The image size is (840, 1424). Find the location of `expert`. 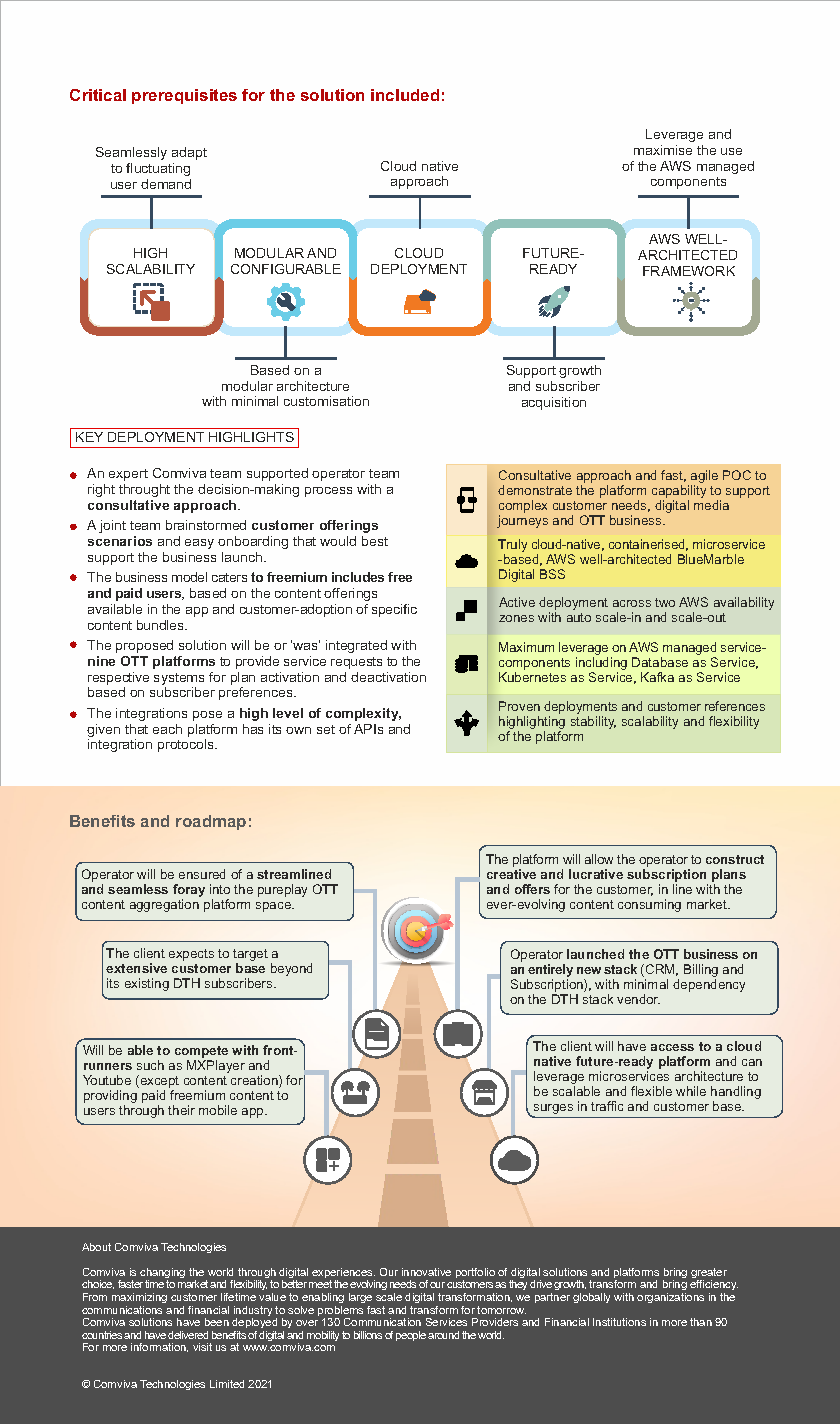

expert is located at coordinates (128, 475).
